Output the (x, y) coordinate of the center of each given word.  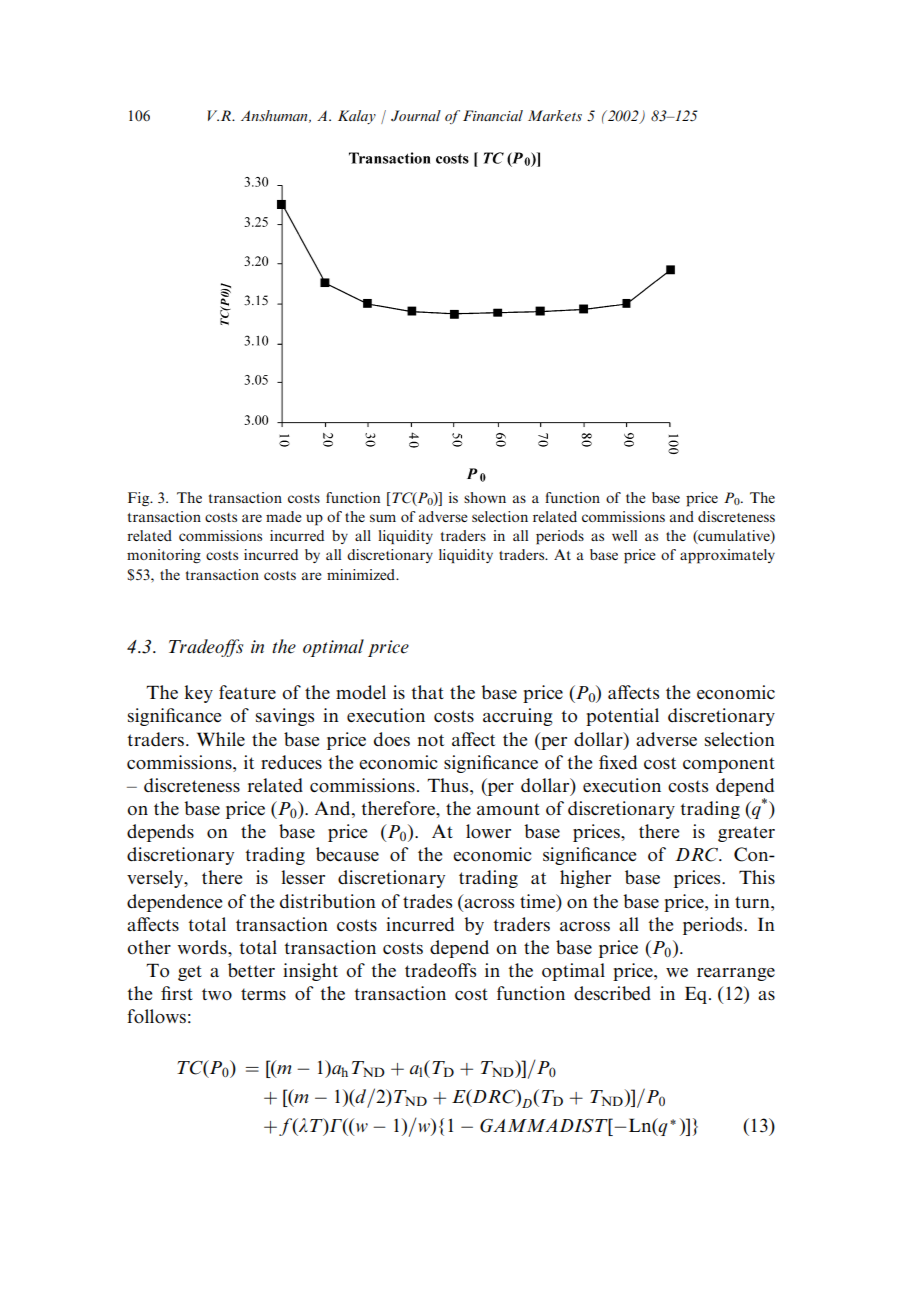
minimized (362, 574)
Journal (416, 115)
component (729, 765)
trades (427, 901)
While (221, 739)
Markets (555, 115)
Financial (493, 115)
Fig (140, 499)
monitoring (164, 556)
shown (485, 497)
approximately (727, 556)
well (624, 535)
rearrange (736, 974)
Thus (449, 785)
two (217, 994)
